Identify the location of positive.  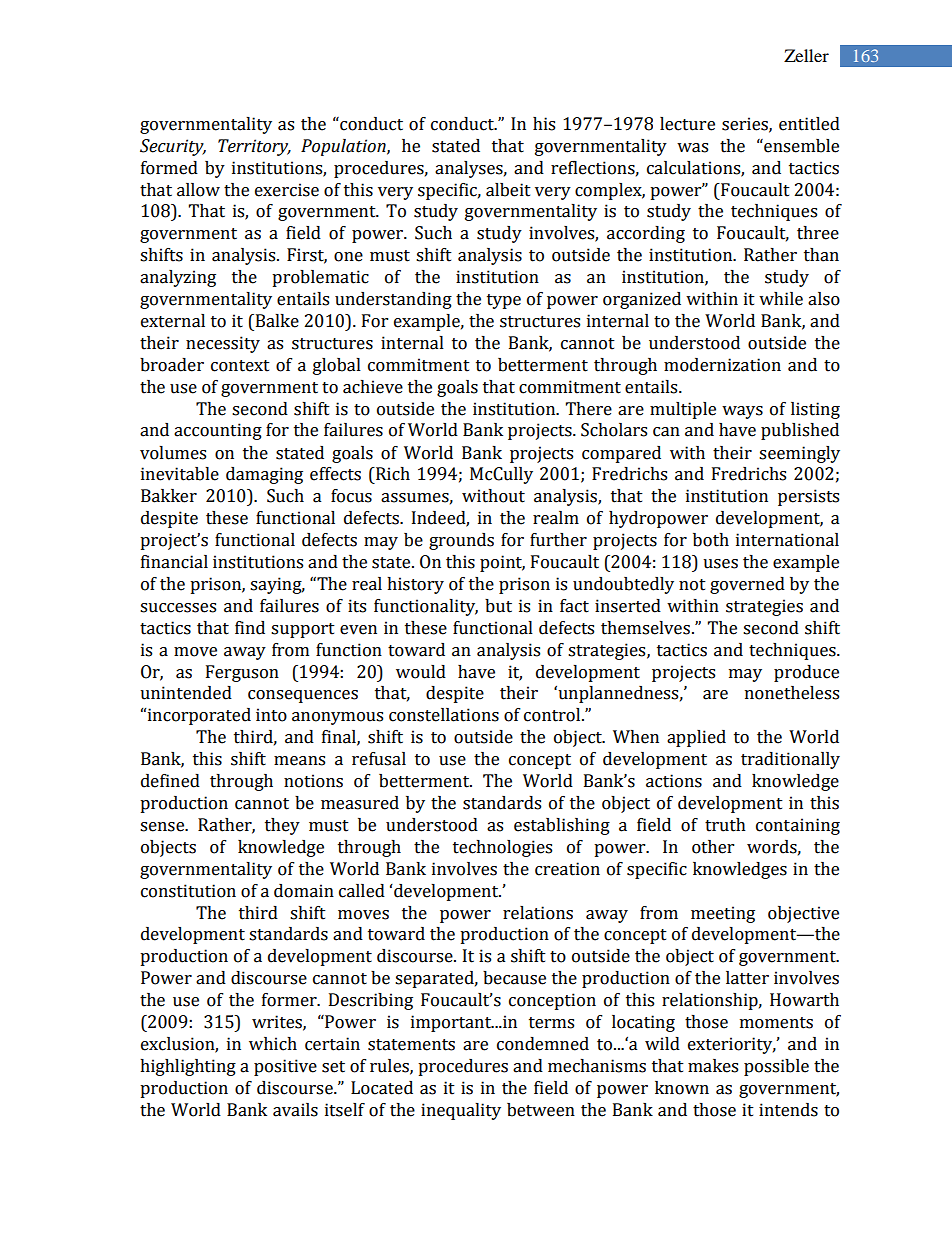
(285, 1067).
